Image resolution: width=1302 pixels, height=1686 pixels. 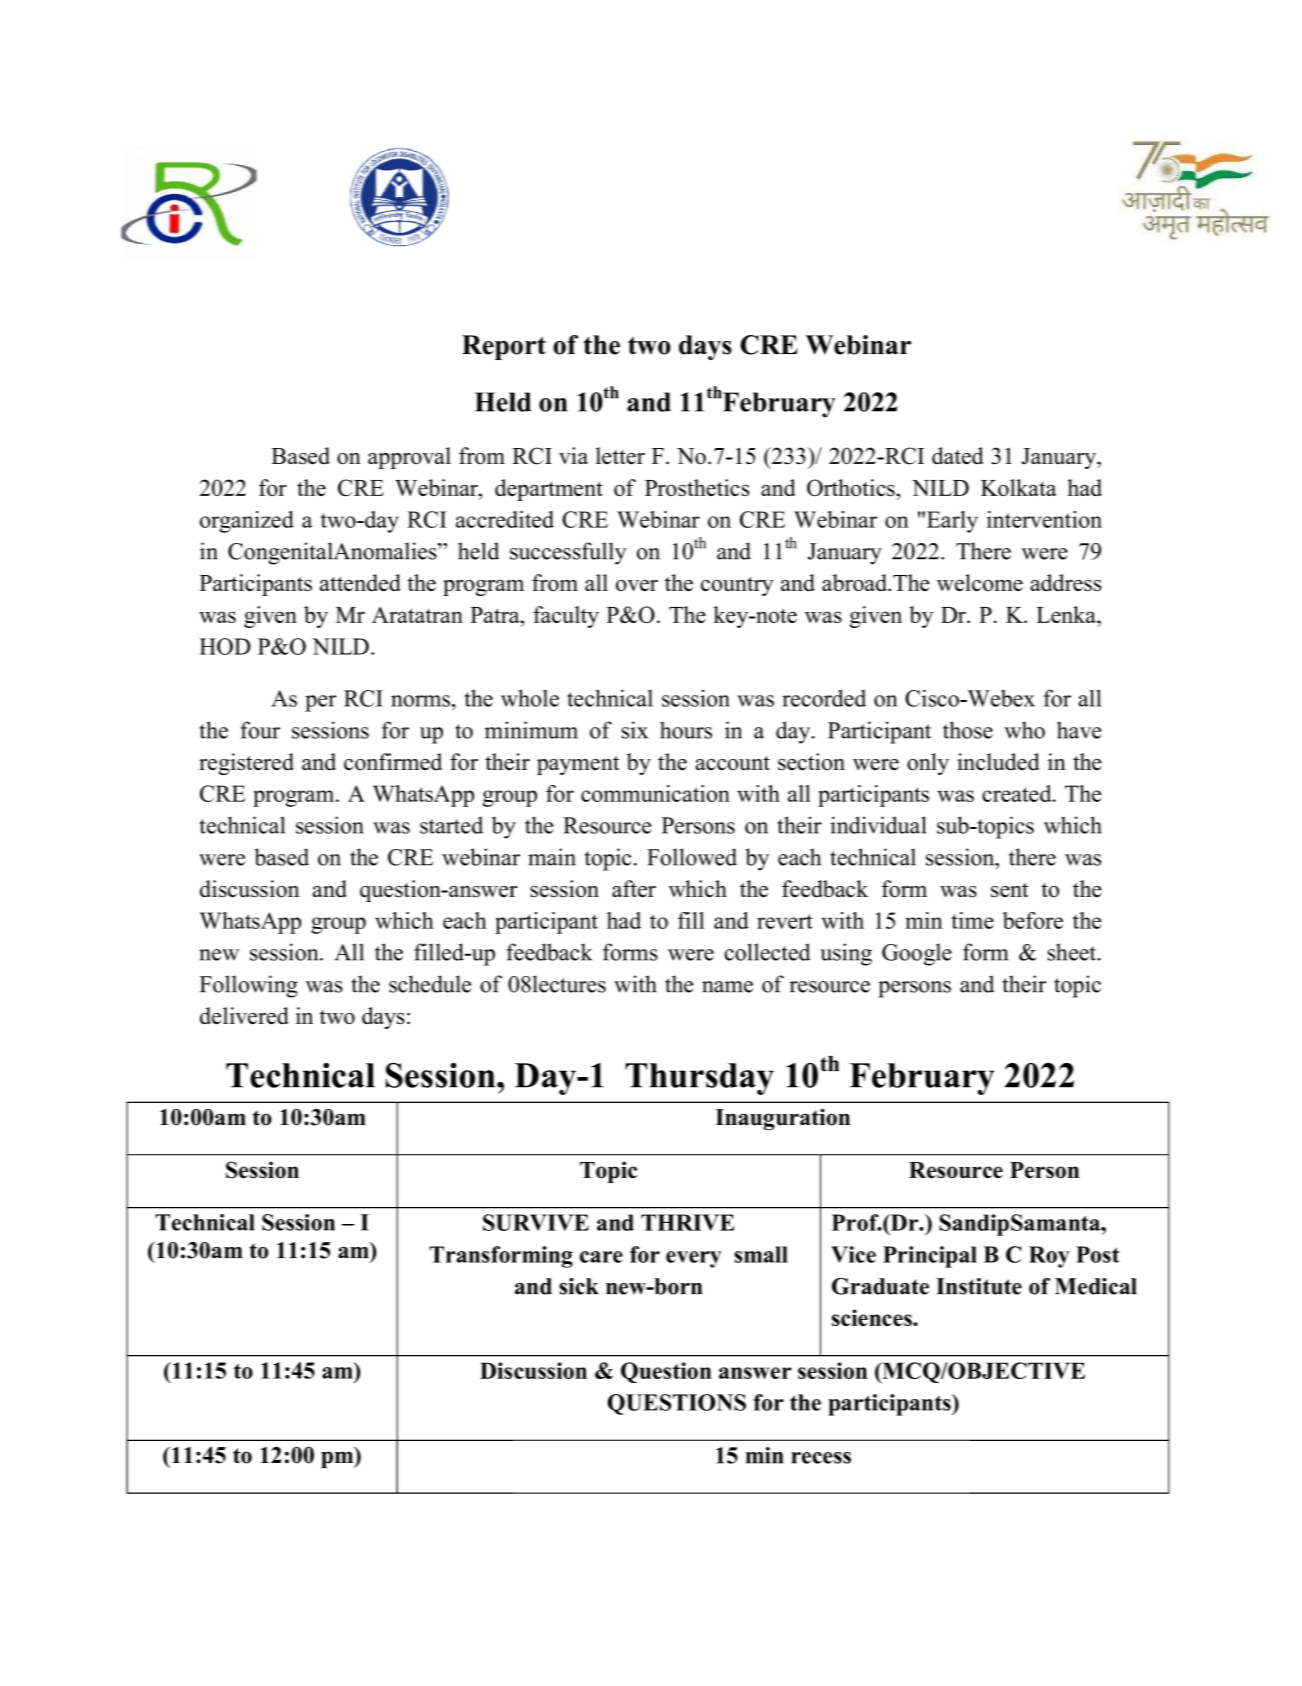 What do you see at coordinates (821, 1458) in the document?
I see `recess` at bounding box center [821, 1458].
